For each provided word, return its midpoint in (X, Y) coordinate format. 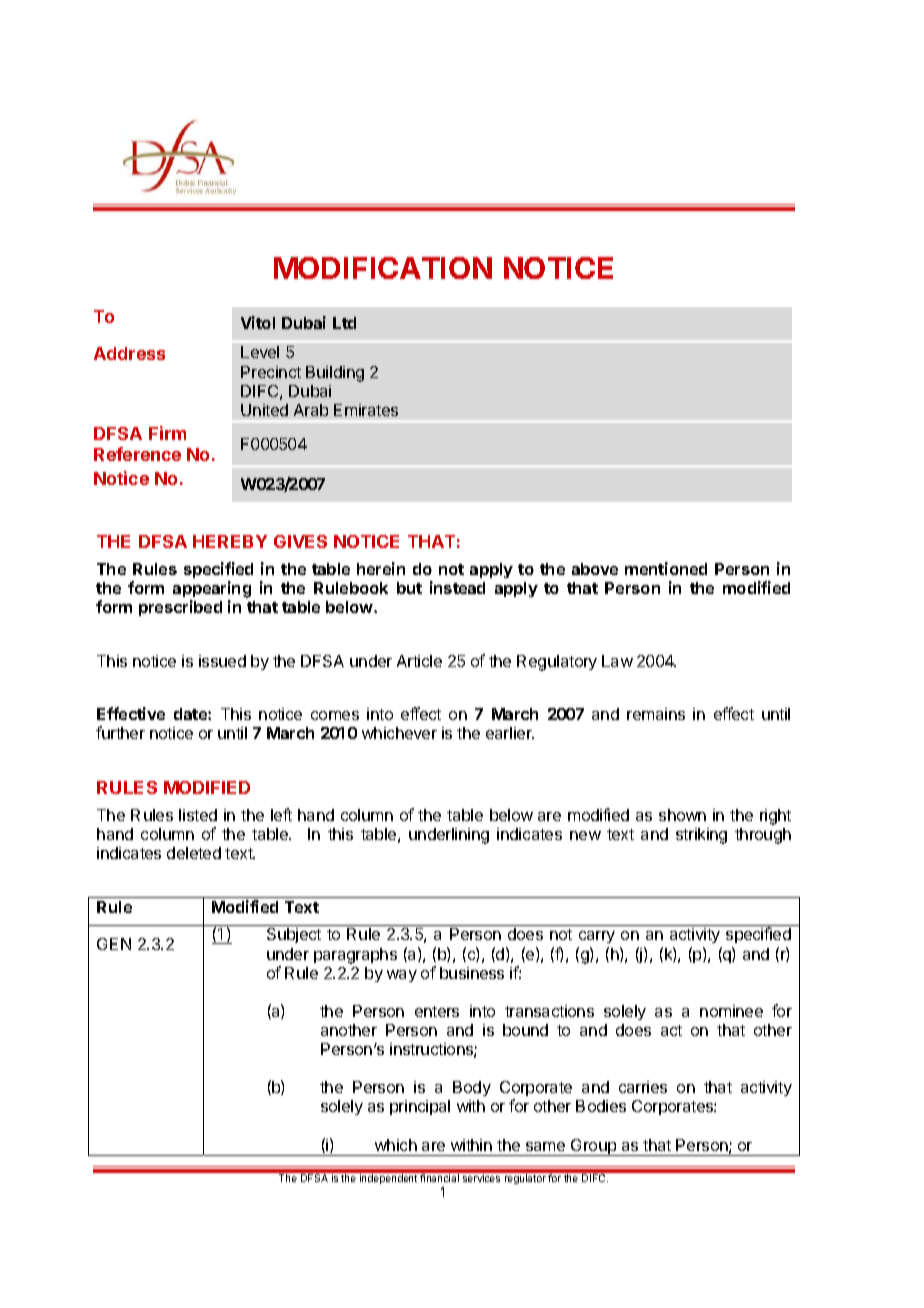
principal (420, 1107)
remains (656, 714)
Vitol (258, 322)
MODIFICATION (383, 268)
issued (222, 661)
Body (472, 1088)
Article (419, 661)
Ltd (344, 323)
